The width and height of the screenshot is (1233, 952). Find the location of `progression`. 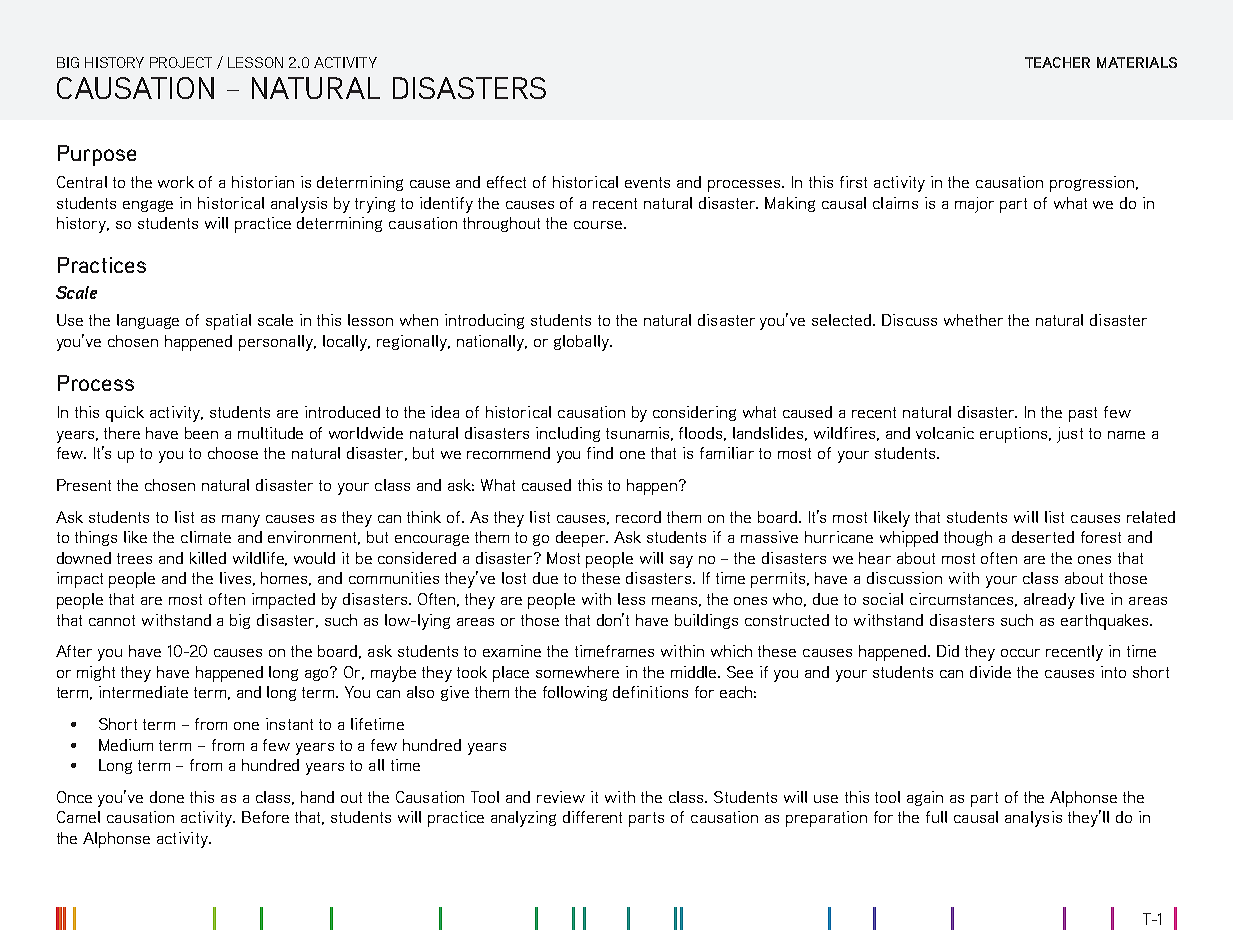

progression is located at coordinates (1093, 184).
